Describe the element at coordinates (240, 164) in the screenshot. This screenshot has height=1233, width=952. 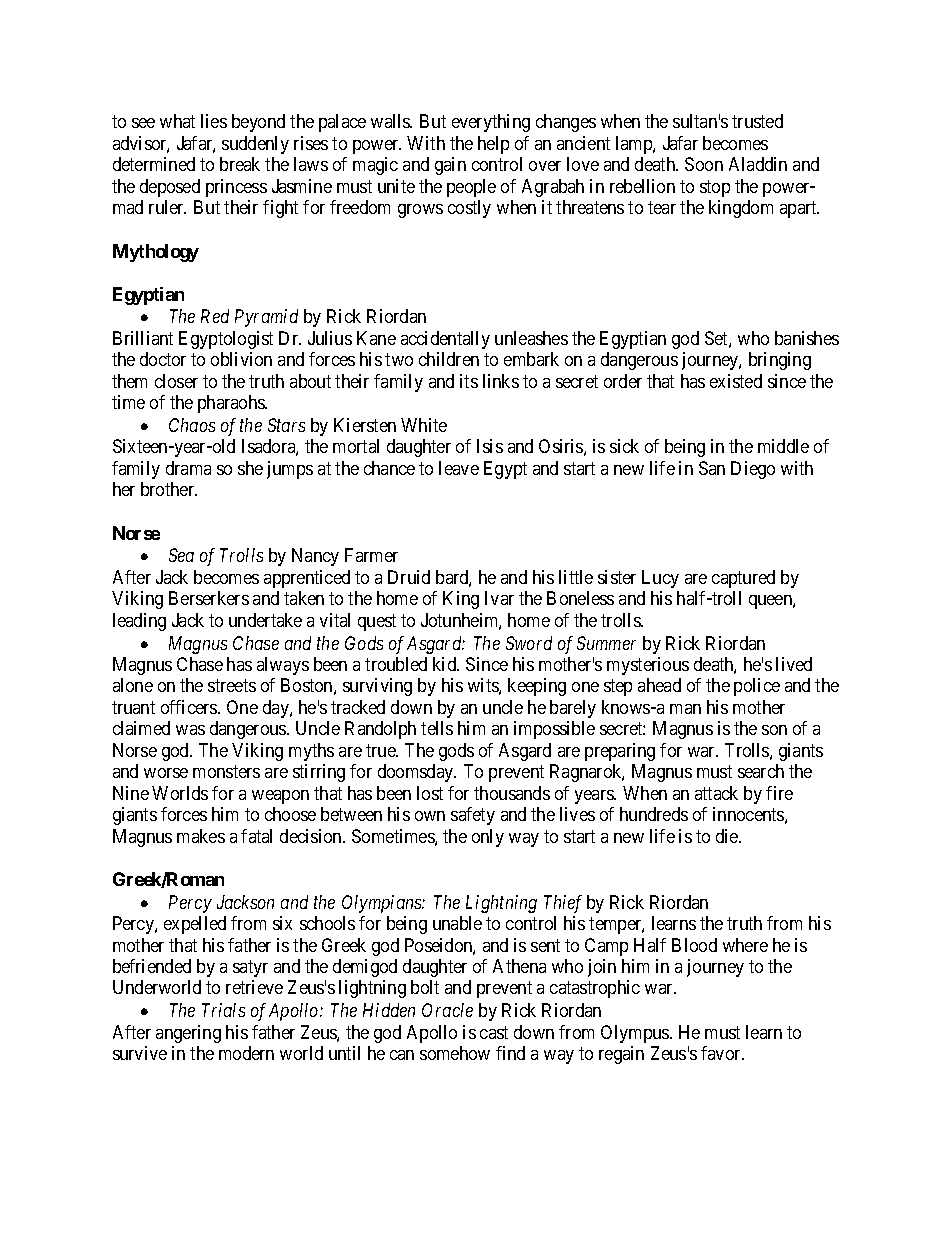
I see `break` at that location.
